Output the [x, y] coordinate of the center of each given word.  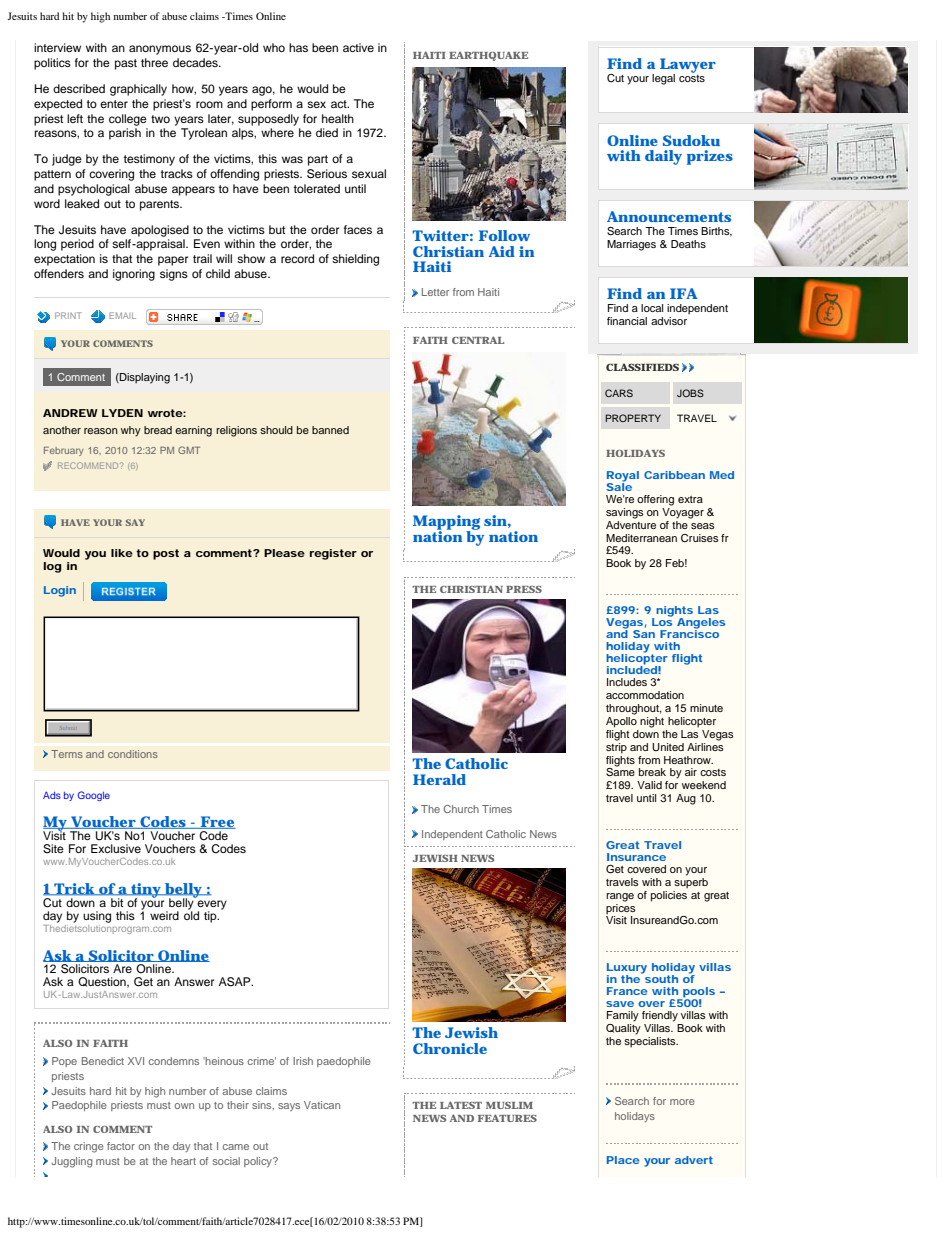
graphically [138, 90]
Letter [435, 292]
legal [663, 79]
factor [121, 1146]
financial [627, 321]
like [122, 553]
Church [461, 809]
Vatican [322, 1105]
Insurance [636, 857]
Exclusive [116, 848]
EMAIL [122, 315]
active [358, 47]
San [644, 632]
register [333, 554]
